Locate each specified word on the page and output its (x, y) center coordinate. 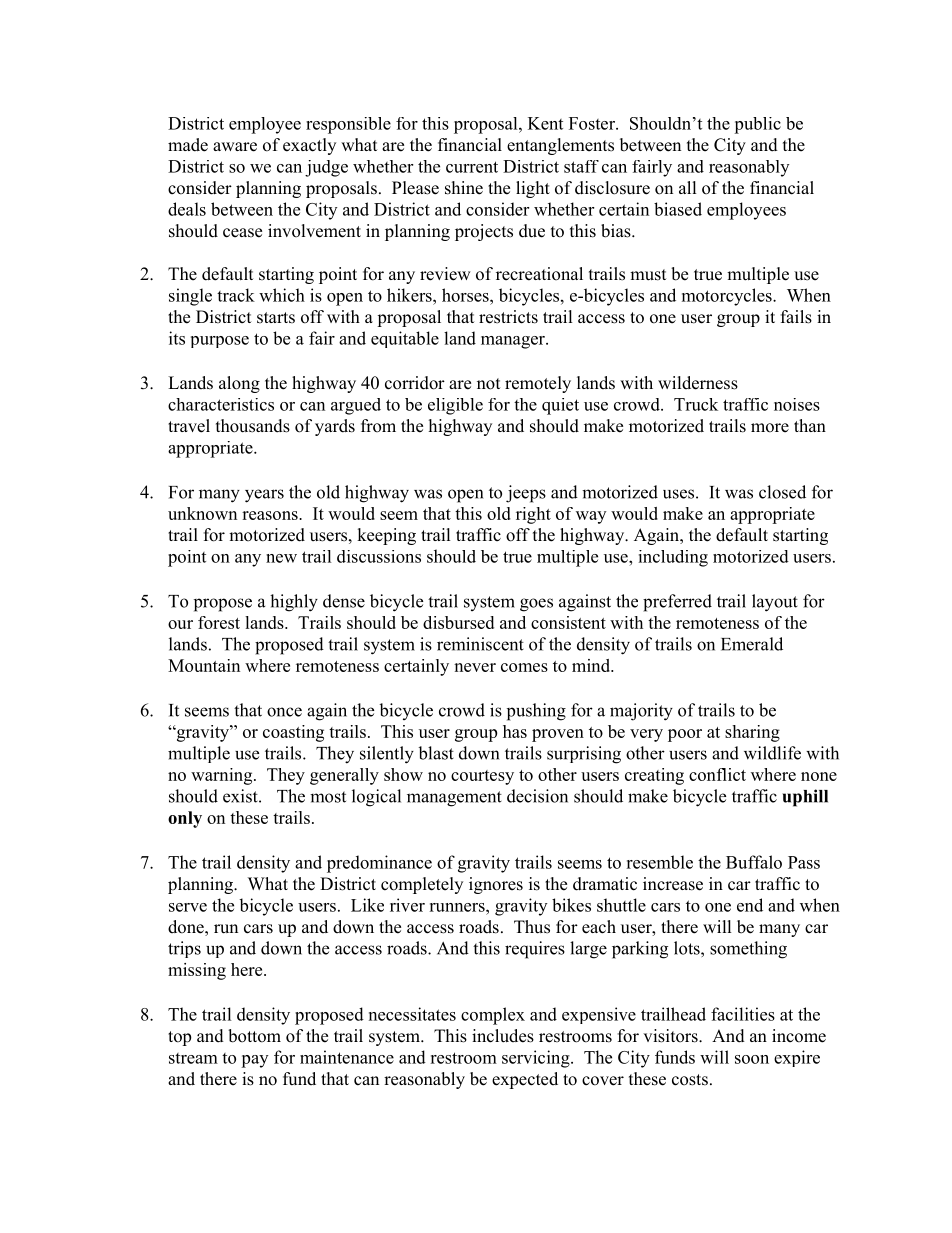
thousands (253, 426)
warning (223, 776)
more (770, 428)
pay (254, 1061)
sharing (752, 733)
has (515, 731)
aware (235, 147)
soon (752, 1059)
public (757, 125)
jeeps (526, 494)
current (472, 167)
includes (503, 1036)
